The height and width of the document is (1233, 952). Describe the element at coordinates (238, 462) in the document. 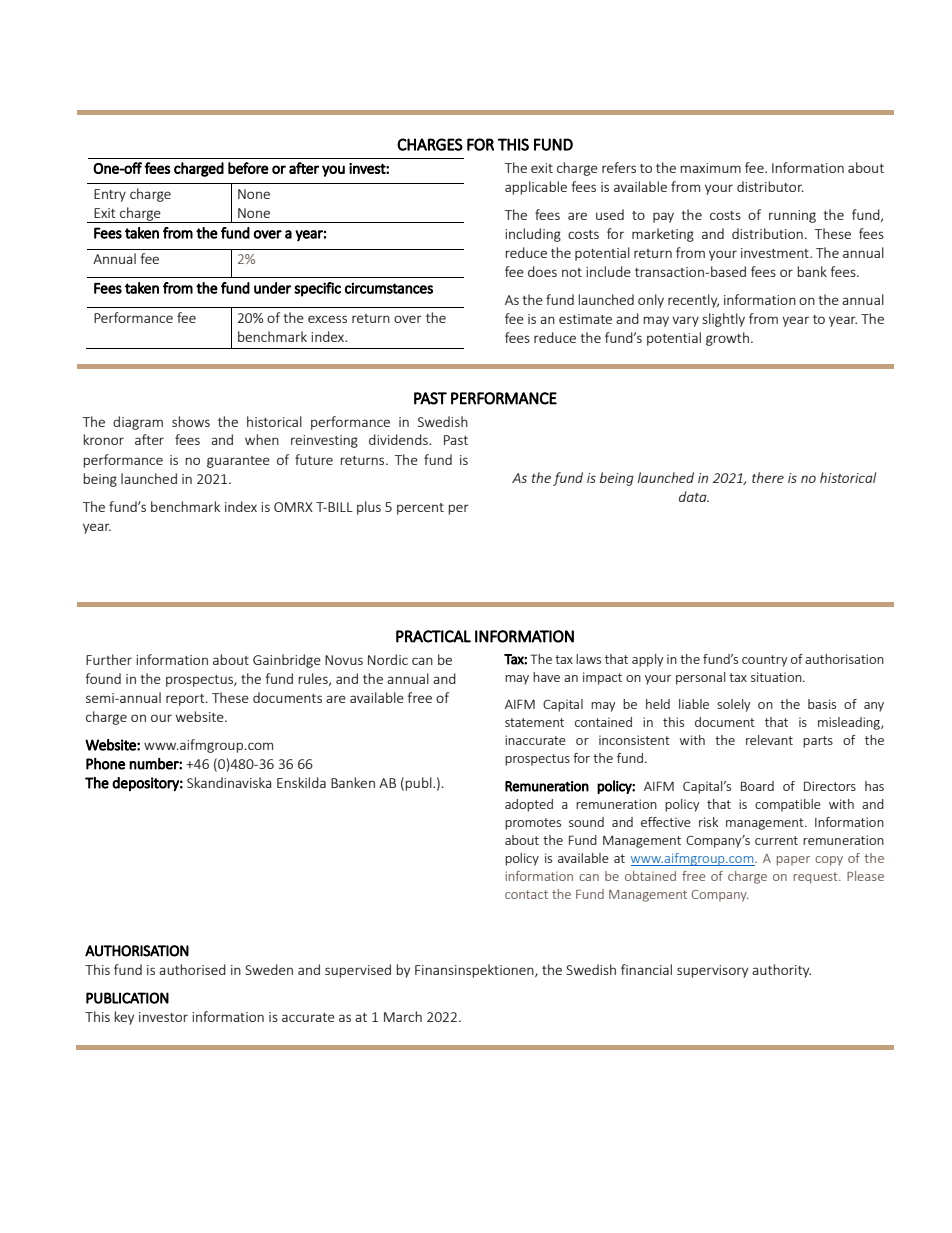

I see `guarantee` at that location.
